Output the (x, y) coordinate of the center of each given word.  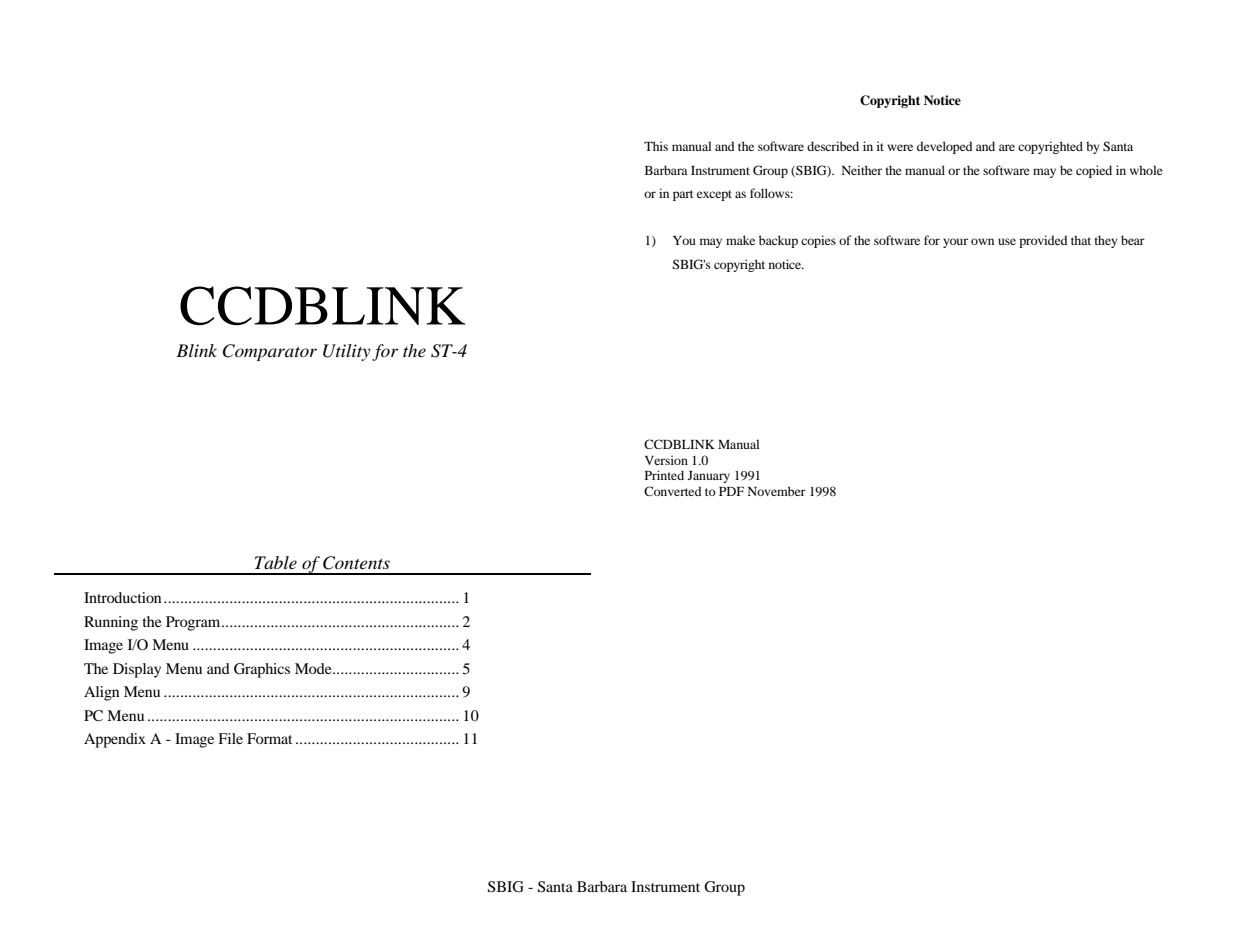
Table (276, 562)
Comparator (270, 352)
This (656, 146)
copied (1094, 171)
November (777, 491)
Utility (346, 352)
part (683, 195)
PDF (731, 491)
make (740, 240)
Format (269, 738)
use (1007, 241)
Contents (356, 563)
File (230, 738)
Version (666, 460)
